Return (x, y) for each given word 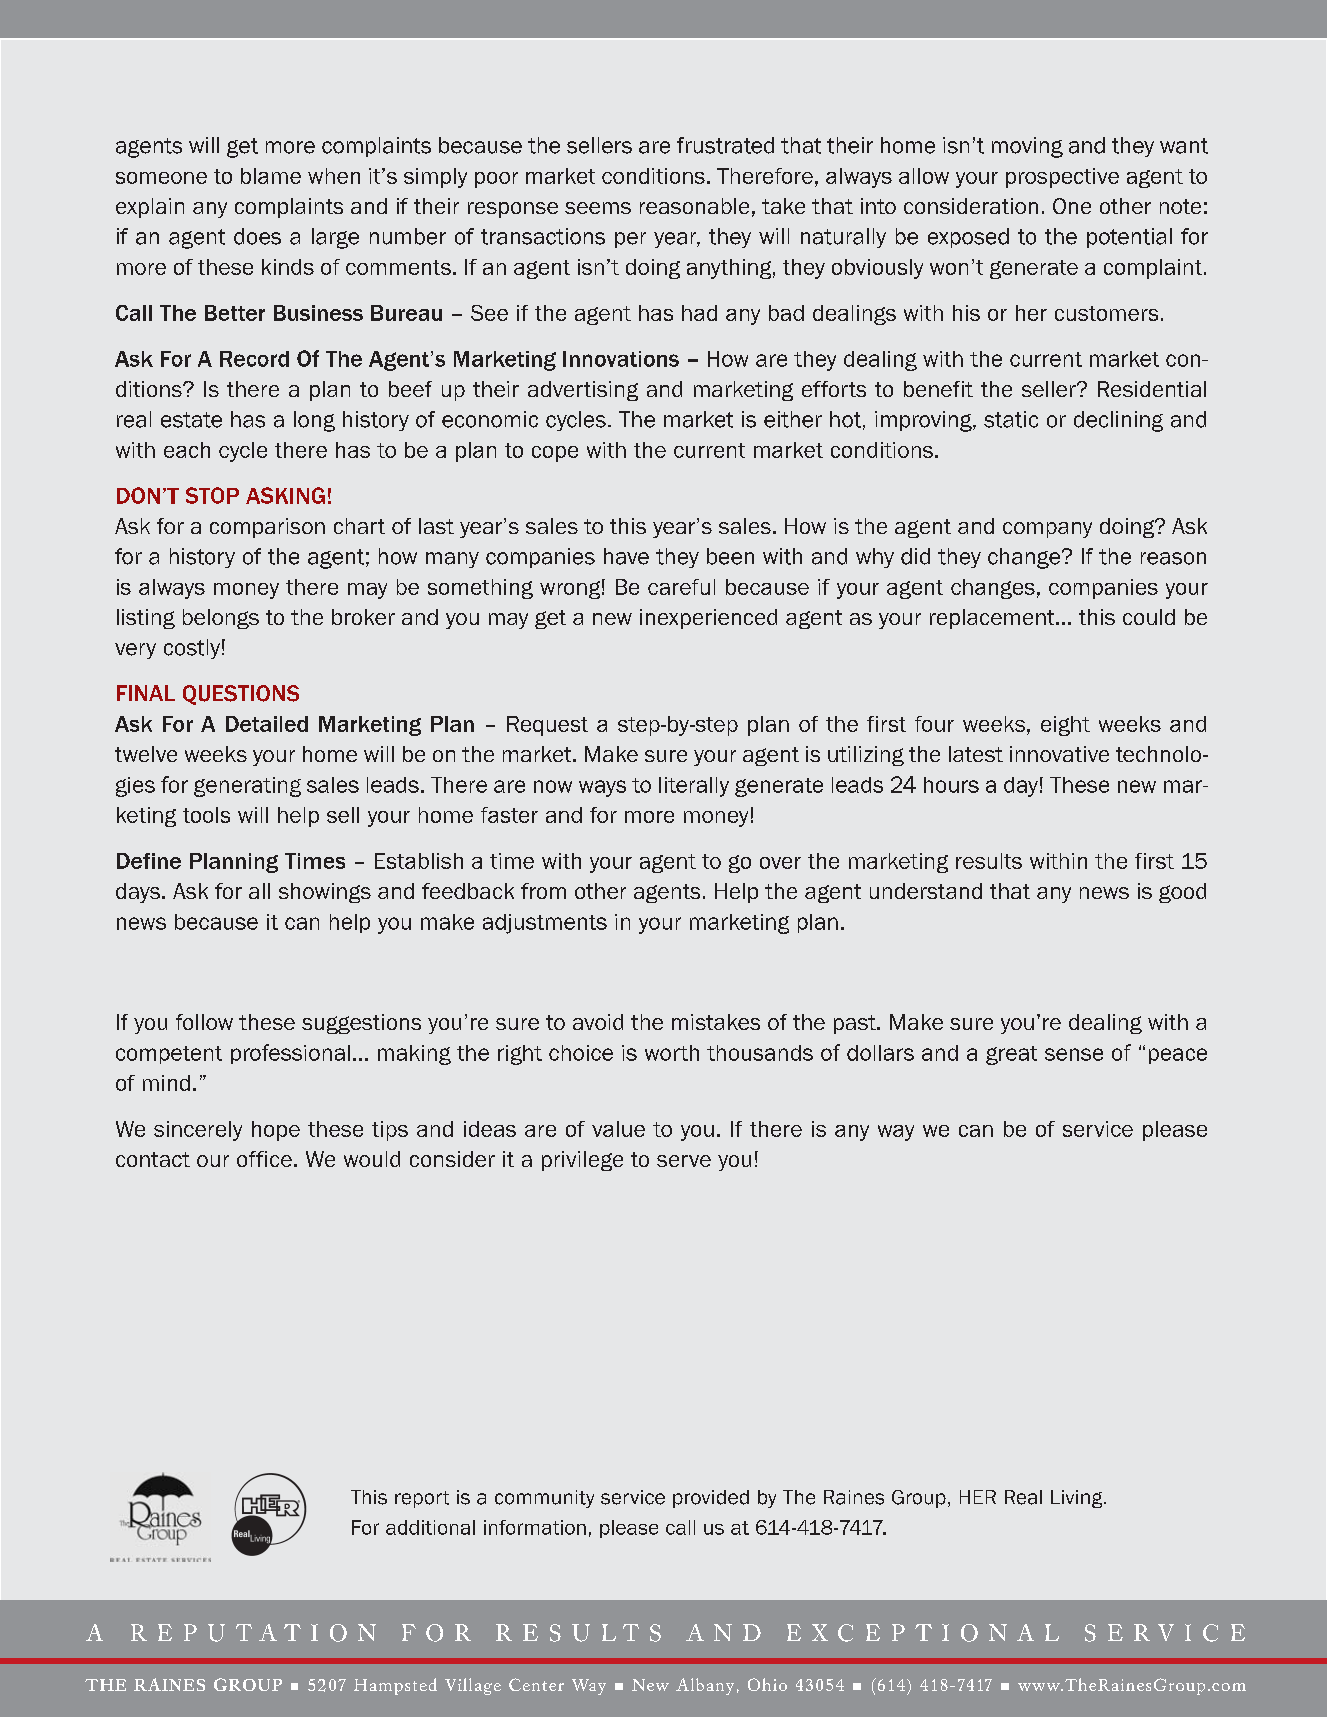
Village (473, 1686)
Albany (705, 1686)
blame (271, 176)
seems (598, 208)
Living (1078, 1499)
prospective (1062, 178)
